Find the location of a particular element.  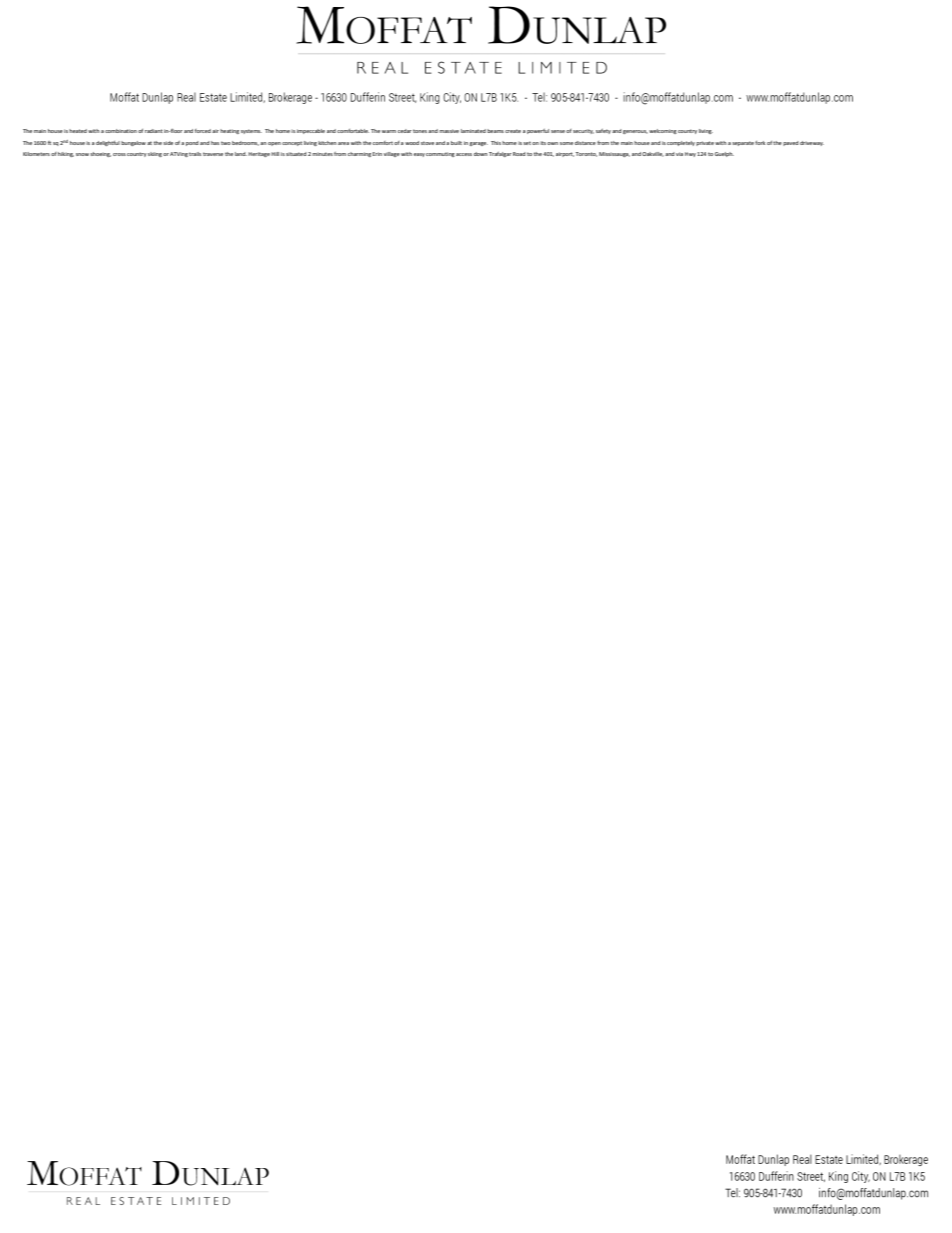

stove is located at coordinates (427, 143).
